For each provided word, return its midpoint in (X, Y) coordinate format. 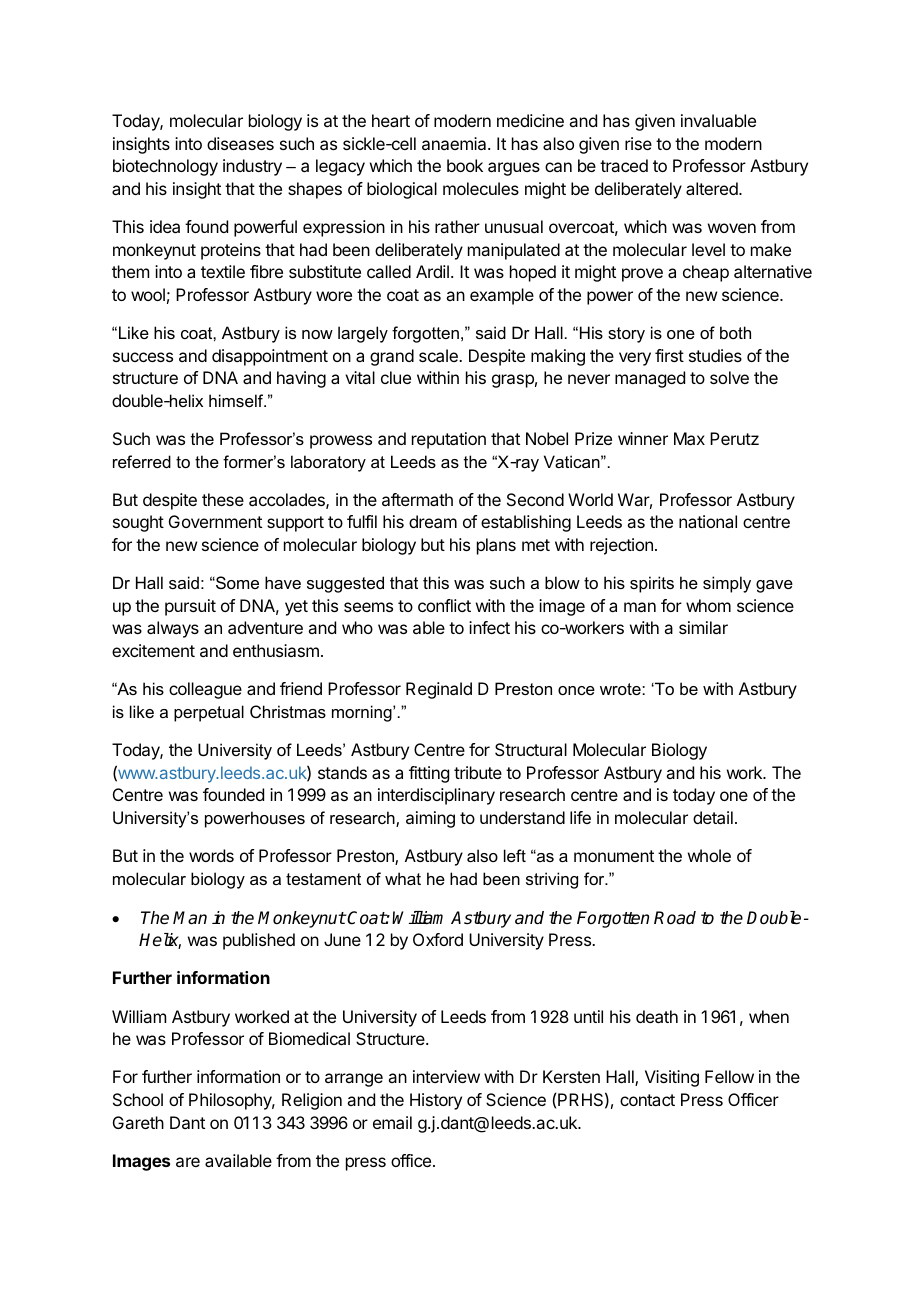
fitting (429, 774)
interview (446, 1076)
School (138, 1099)
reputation (449, 440)
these (223, 499)
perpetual (209, 713)
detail (713, 817)
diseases (240, 143)
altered (713, 188)
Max (689, 438)
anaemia (455, 143)
